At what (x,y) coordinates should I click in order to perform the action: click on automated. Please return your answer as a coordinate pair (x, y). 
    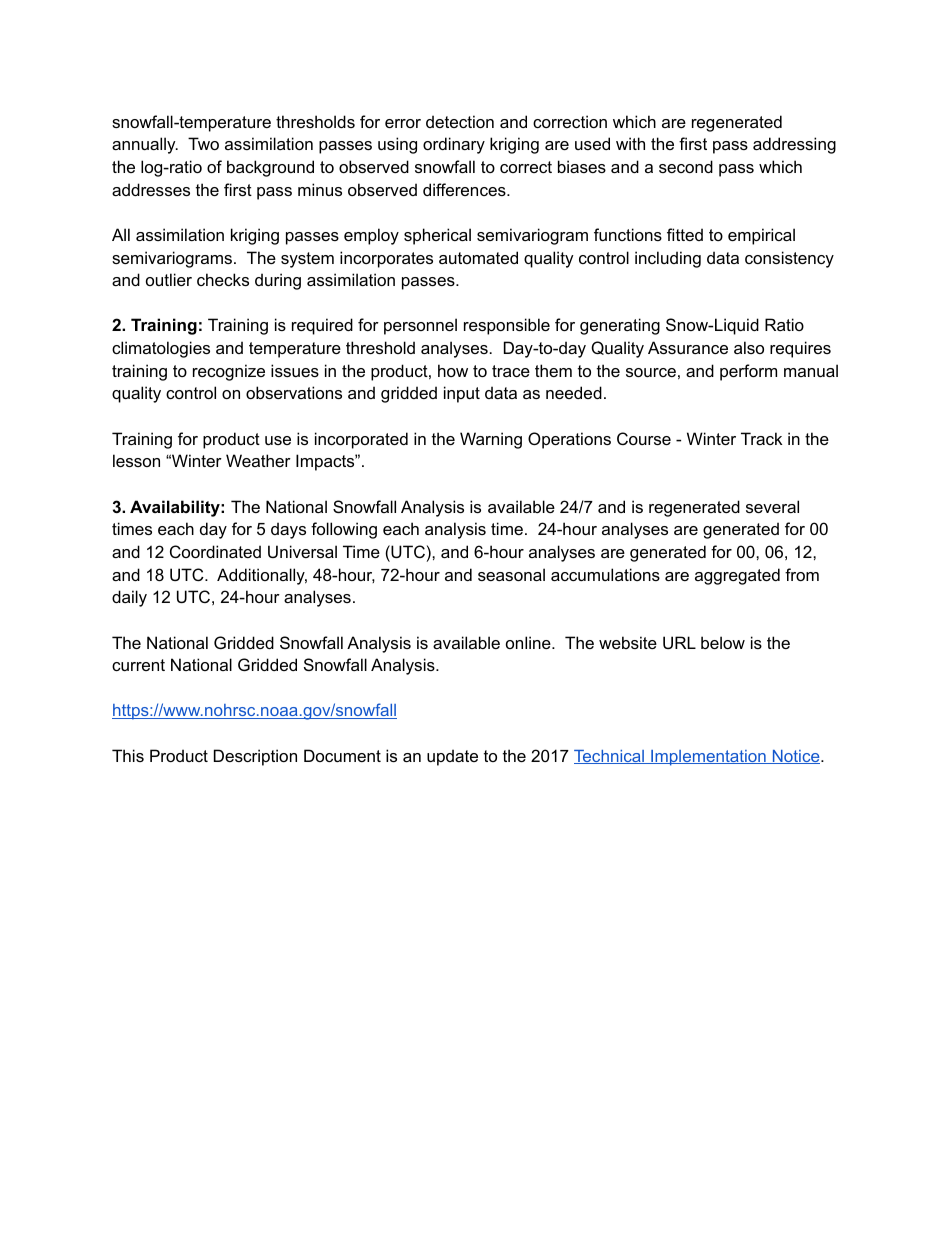
    Looking at the image, I should click on (478, 257).
